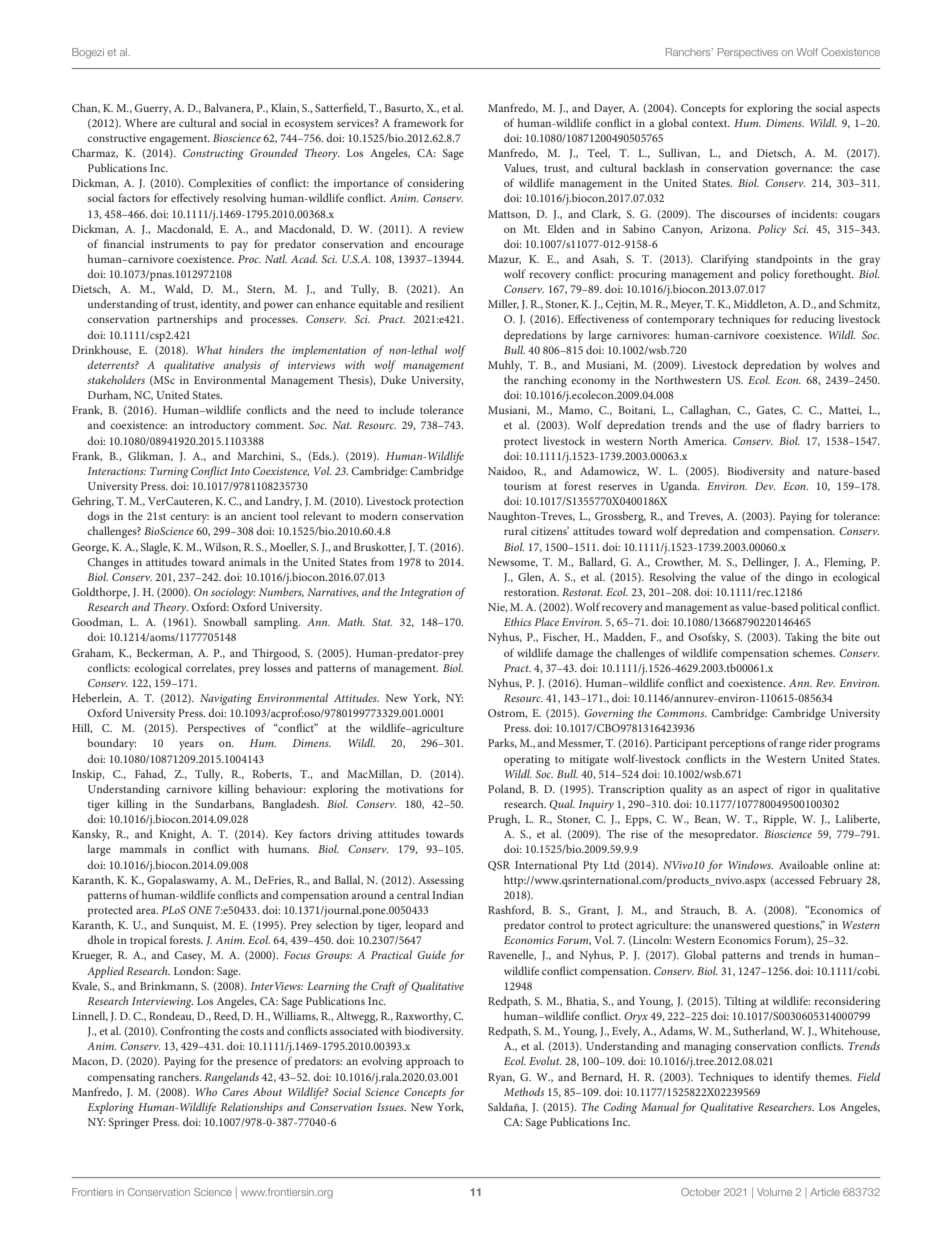 This screenshot has width=952, height=1247. What do you see at coordinates (225, 621) in the screenshot?
I see `Snowball` at bounding box center [225, 621].
